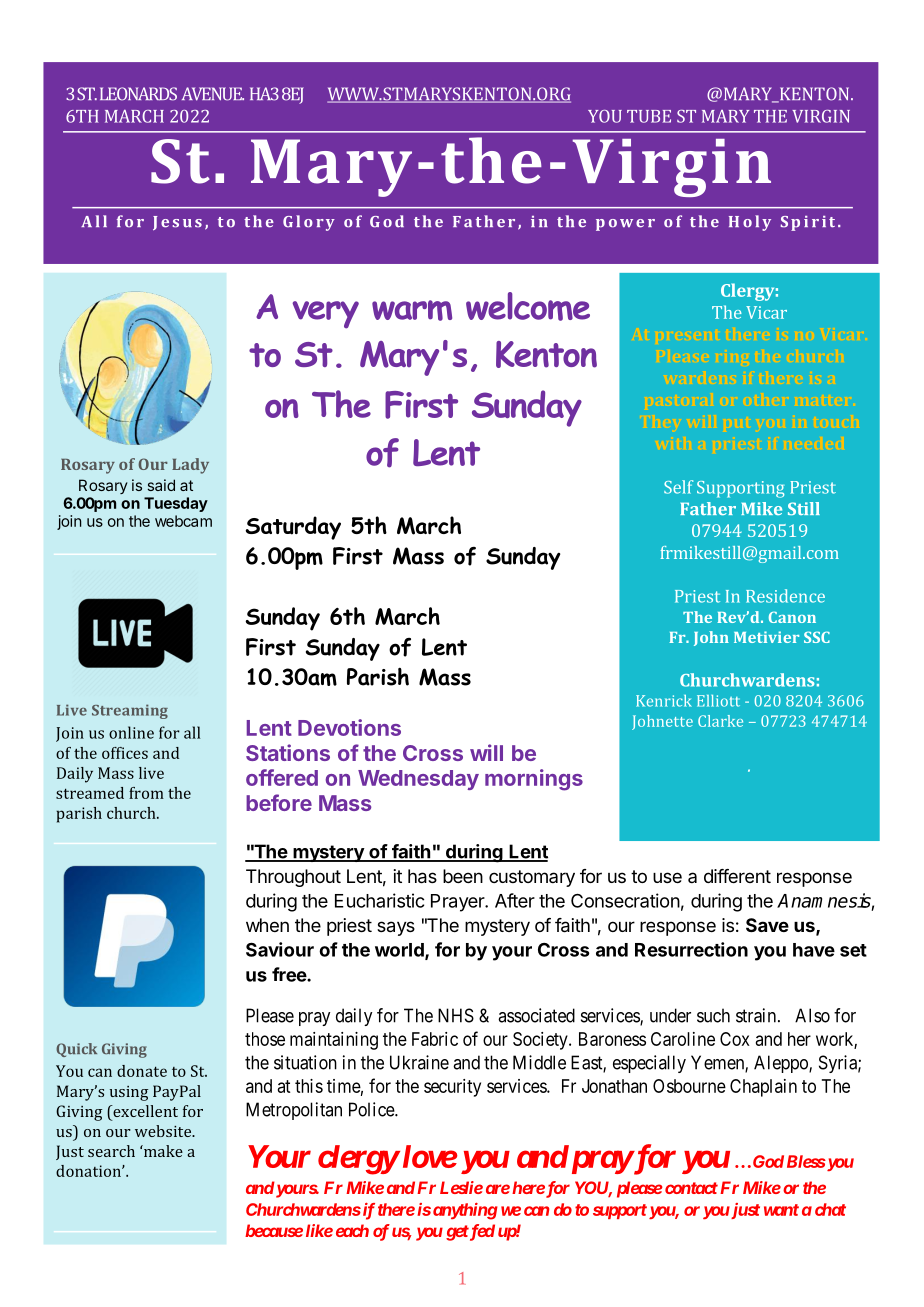 The width and height of the screenshot is (924, 1307). I want to click on welcome, so click(528, 306).
